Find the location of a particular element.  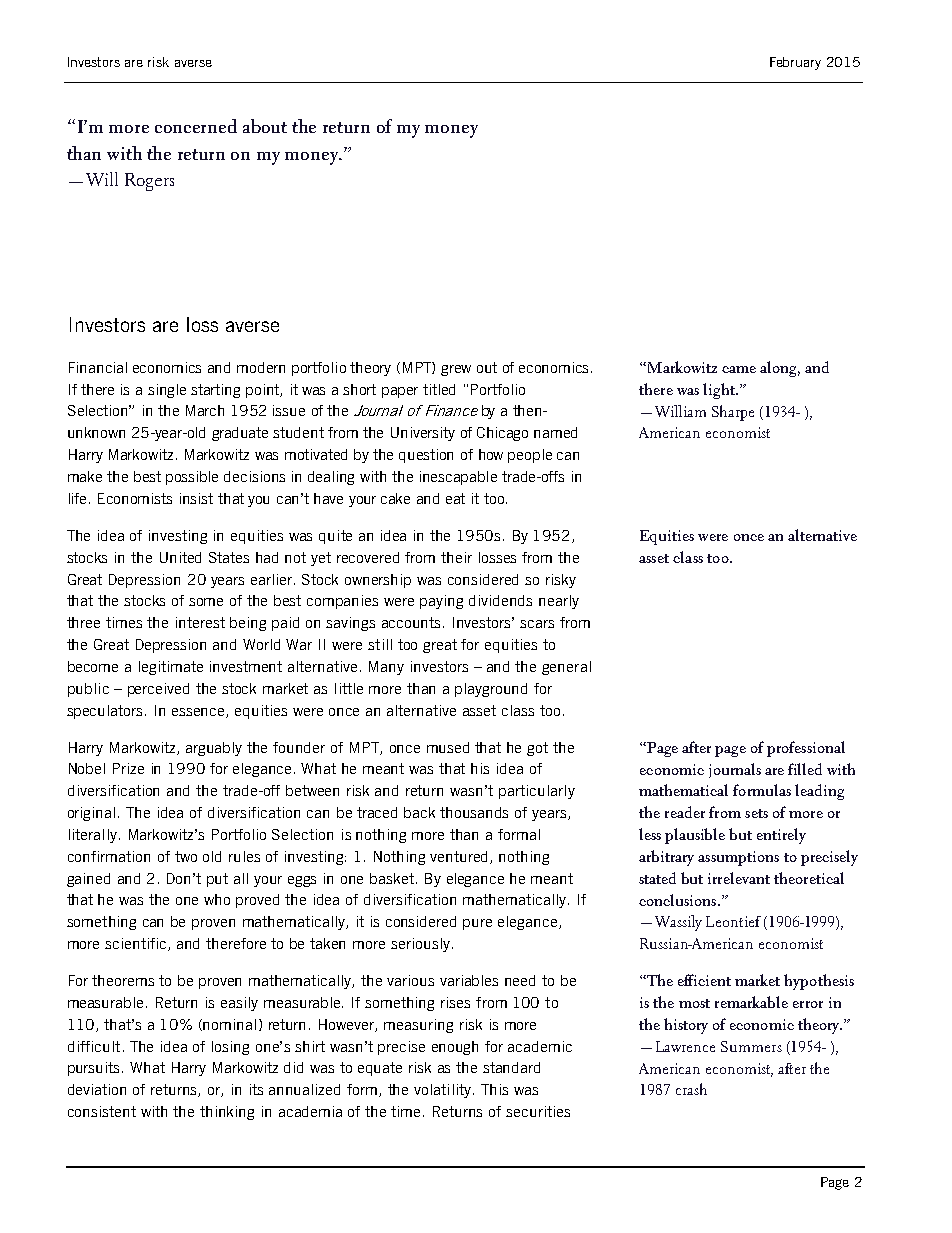

deviation is located at coordinates (97, 1089).
